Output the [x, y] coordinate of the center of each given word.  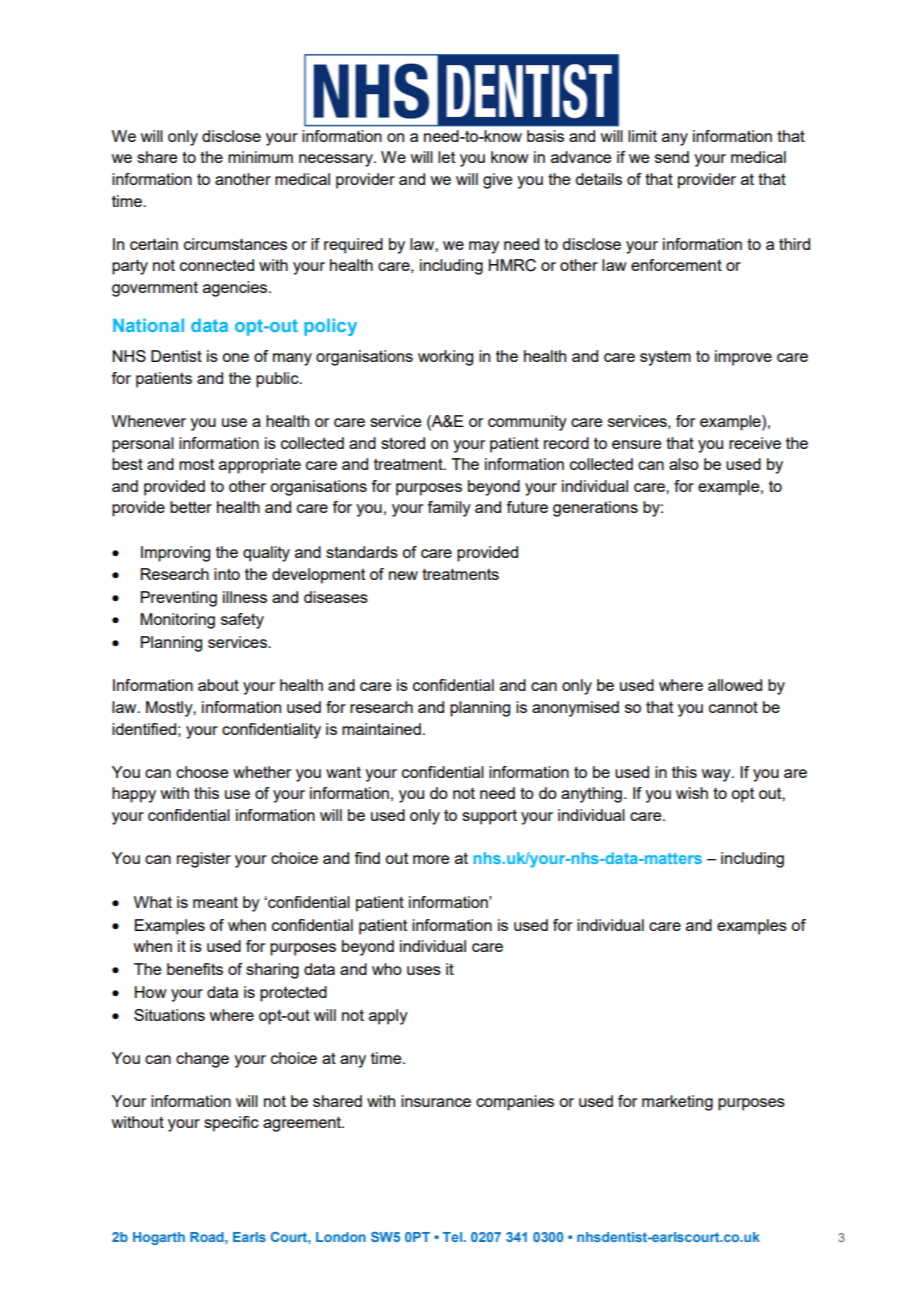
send [672, 157]
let [446, 157]
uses [424, 970]
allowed [735, 685]
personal [143, 445]
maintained [381, 729]
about [218, 685]
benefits [195, 969]
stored [403, 443]
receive [755, 443]
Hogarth [159, 1238]
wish [692, 793]
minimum [260, 157]
